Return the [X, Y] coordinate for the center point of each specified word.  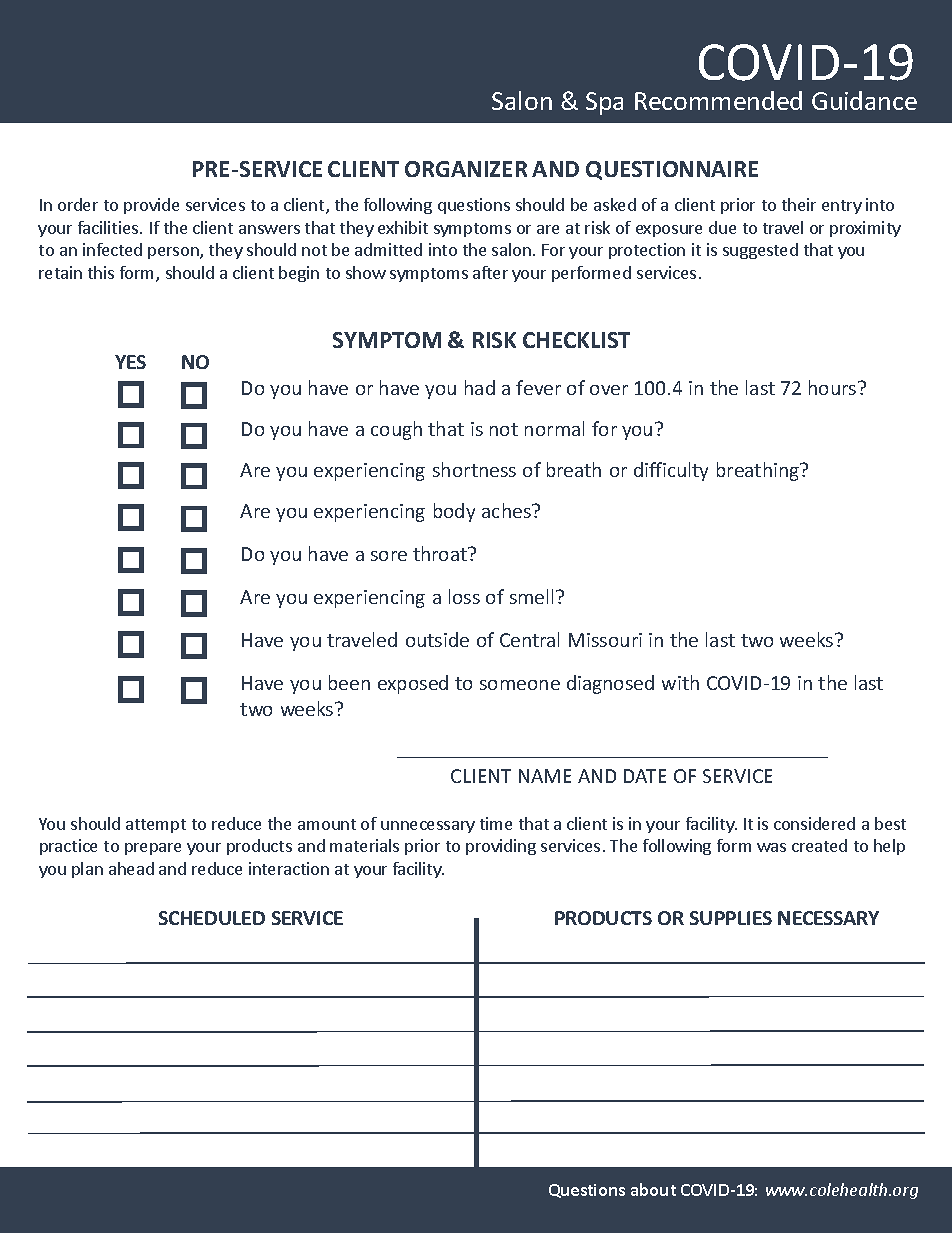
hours [834, 387]
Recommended [718, 100]
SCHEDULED [212, 918]
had [480, 387]
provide [151, 206]
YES [130, 362]
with [680, 682]
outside [437, 639]
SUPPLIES [731, 918]
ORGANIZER [466, 169]
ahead [131, 868]
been [349, 682]
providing [501, 847]
